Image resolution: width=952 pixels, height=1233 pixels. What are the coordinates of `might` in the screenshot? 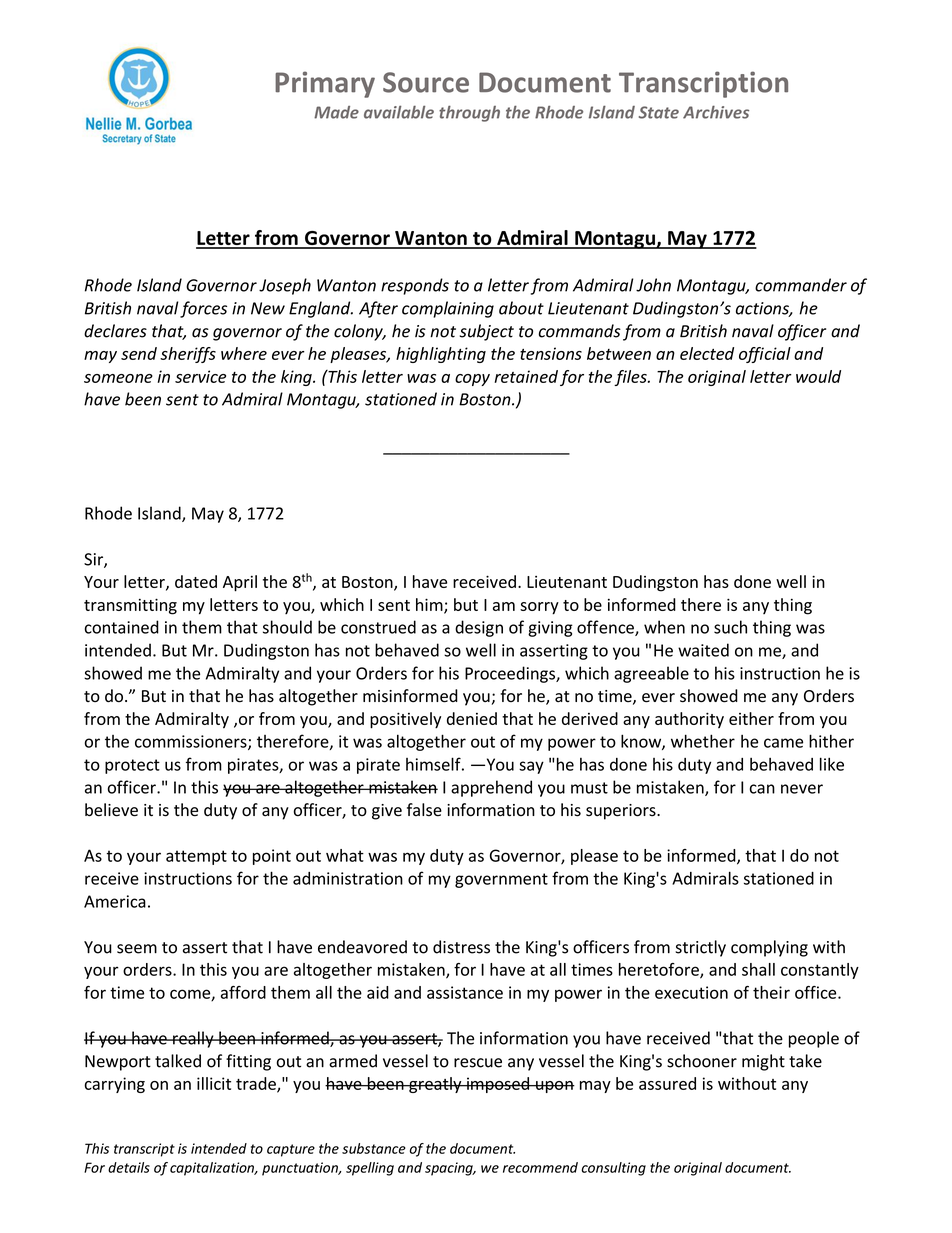 It's located at (763, 1062).
